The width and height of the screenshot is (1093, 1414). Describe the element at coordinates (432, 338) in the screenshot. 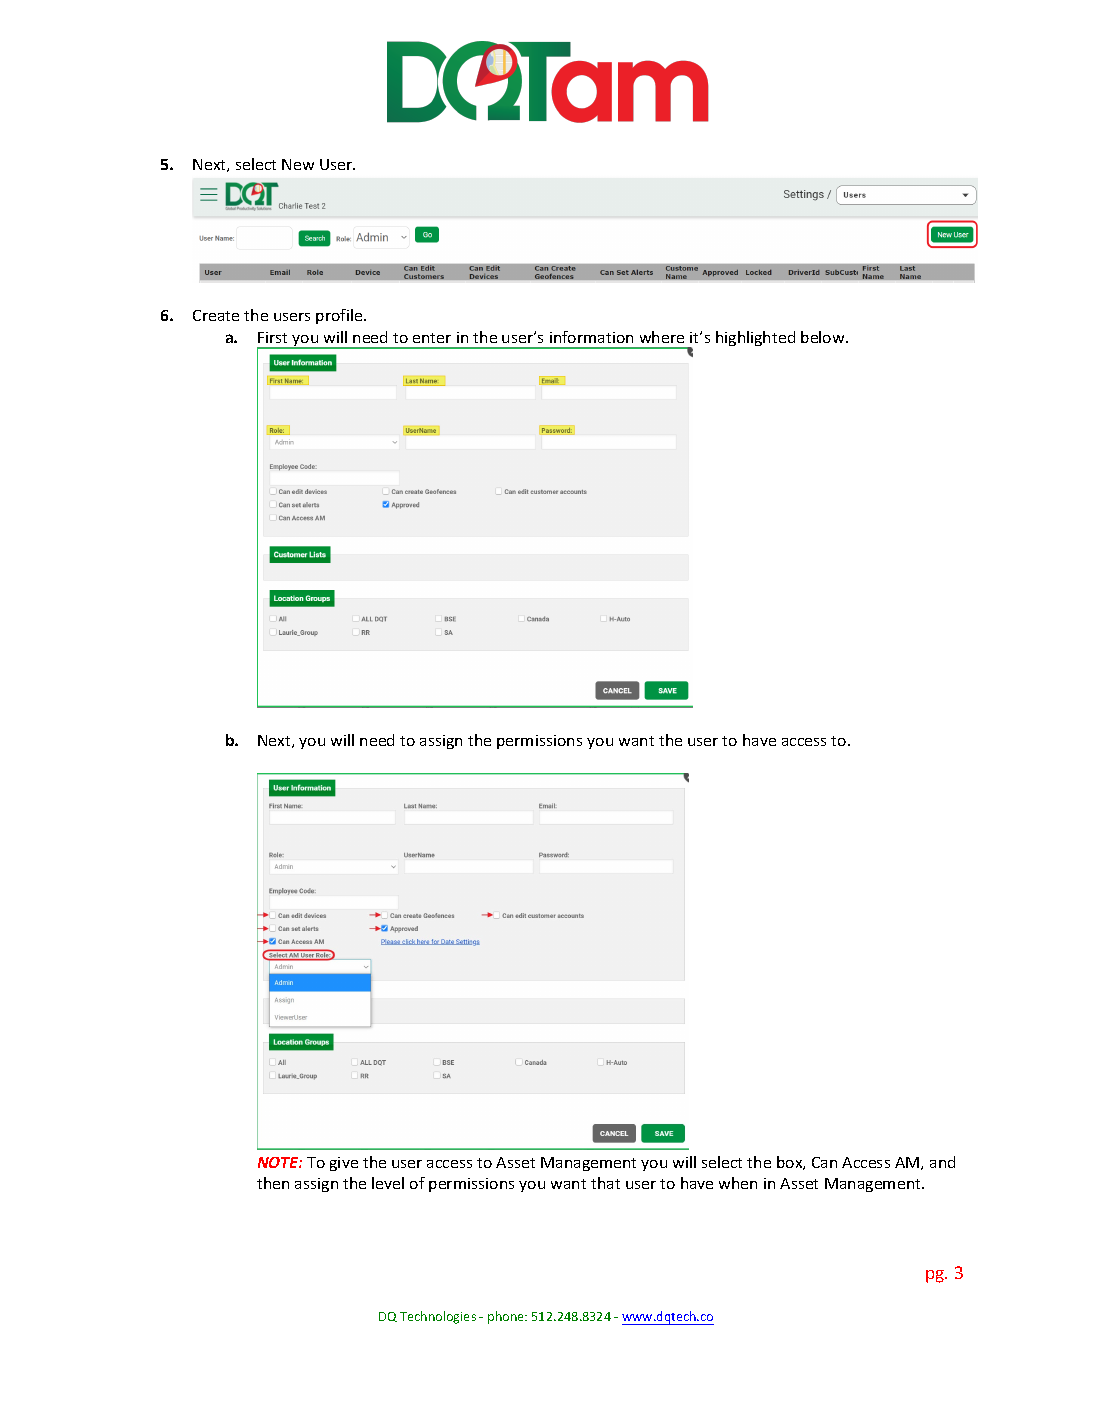

I see `enter` at that location.
